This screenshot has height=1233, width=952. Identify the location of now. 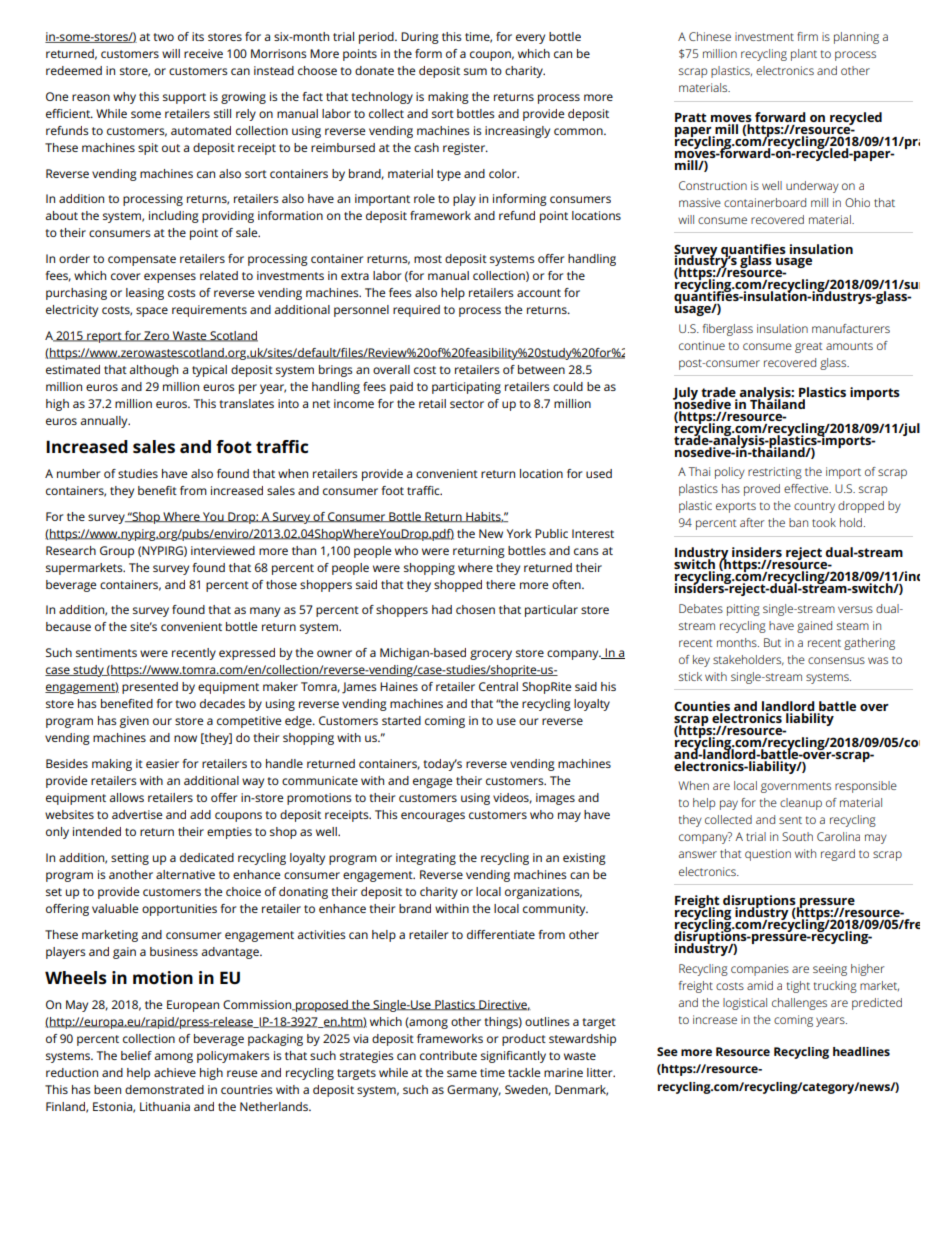
(185, 738).
